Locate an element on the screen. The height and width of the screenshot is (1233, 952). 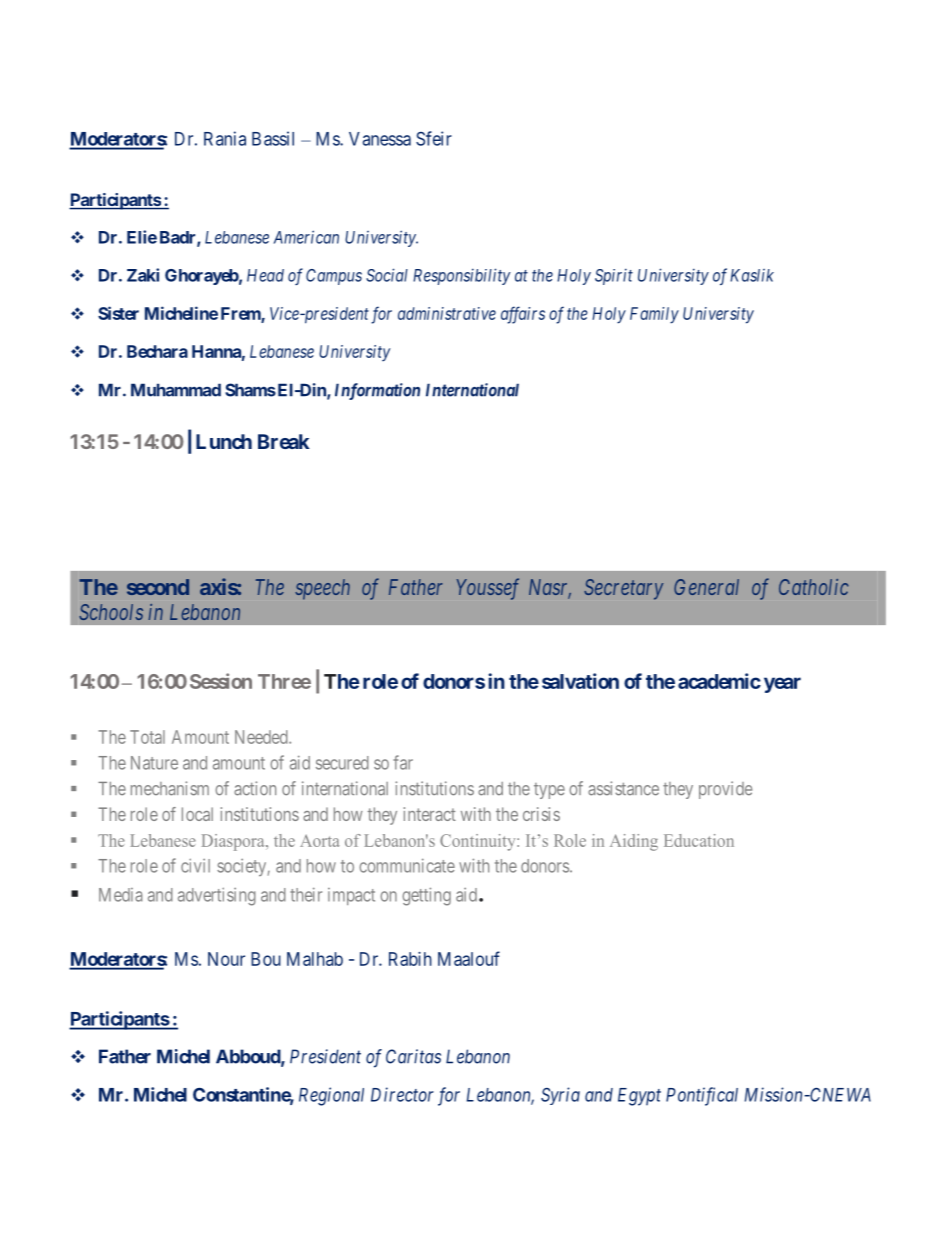
Vanessa is located at coordinates (380, 139).
